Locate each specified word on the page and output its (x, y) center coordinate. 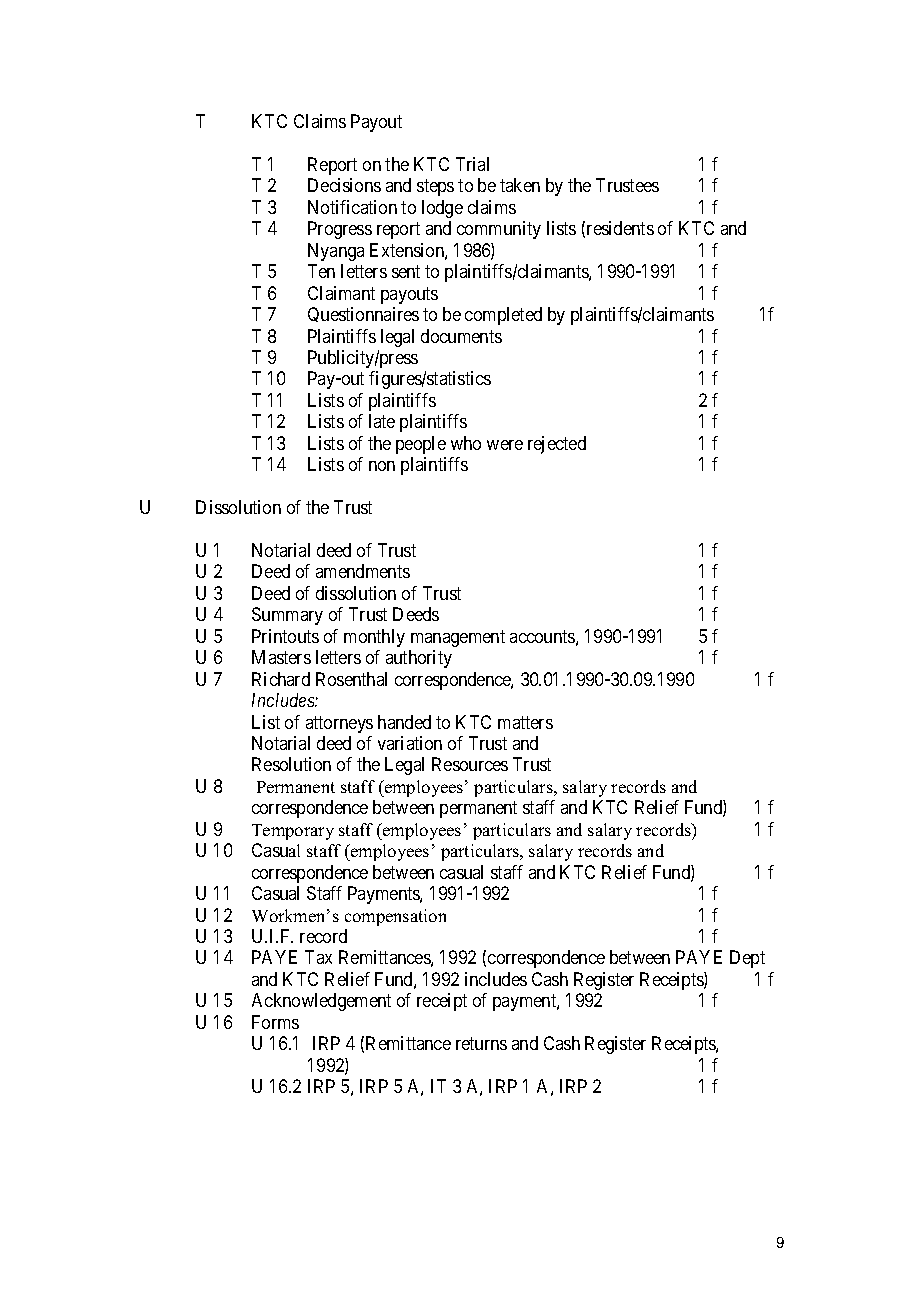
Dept (747, 959)
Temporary (293, 832)
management (458, 638)
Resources (470, 764)
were (505, 445)
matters (525, 722)
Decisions (344, 185)
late (382, 421)
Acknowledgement (321, 1002)
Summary (287, 616)
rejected (557, 445)
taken (520, 185)
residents (620, 228)
